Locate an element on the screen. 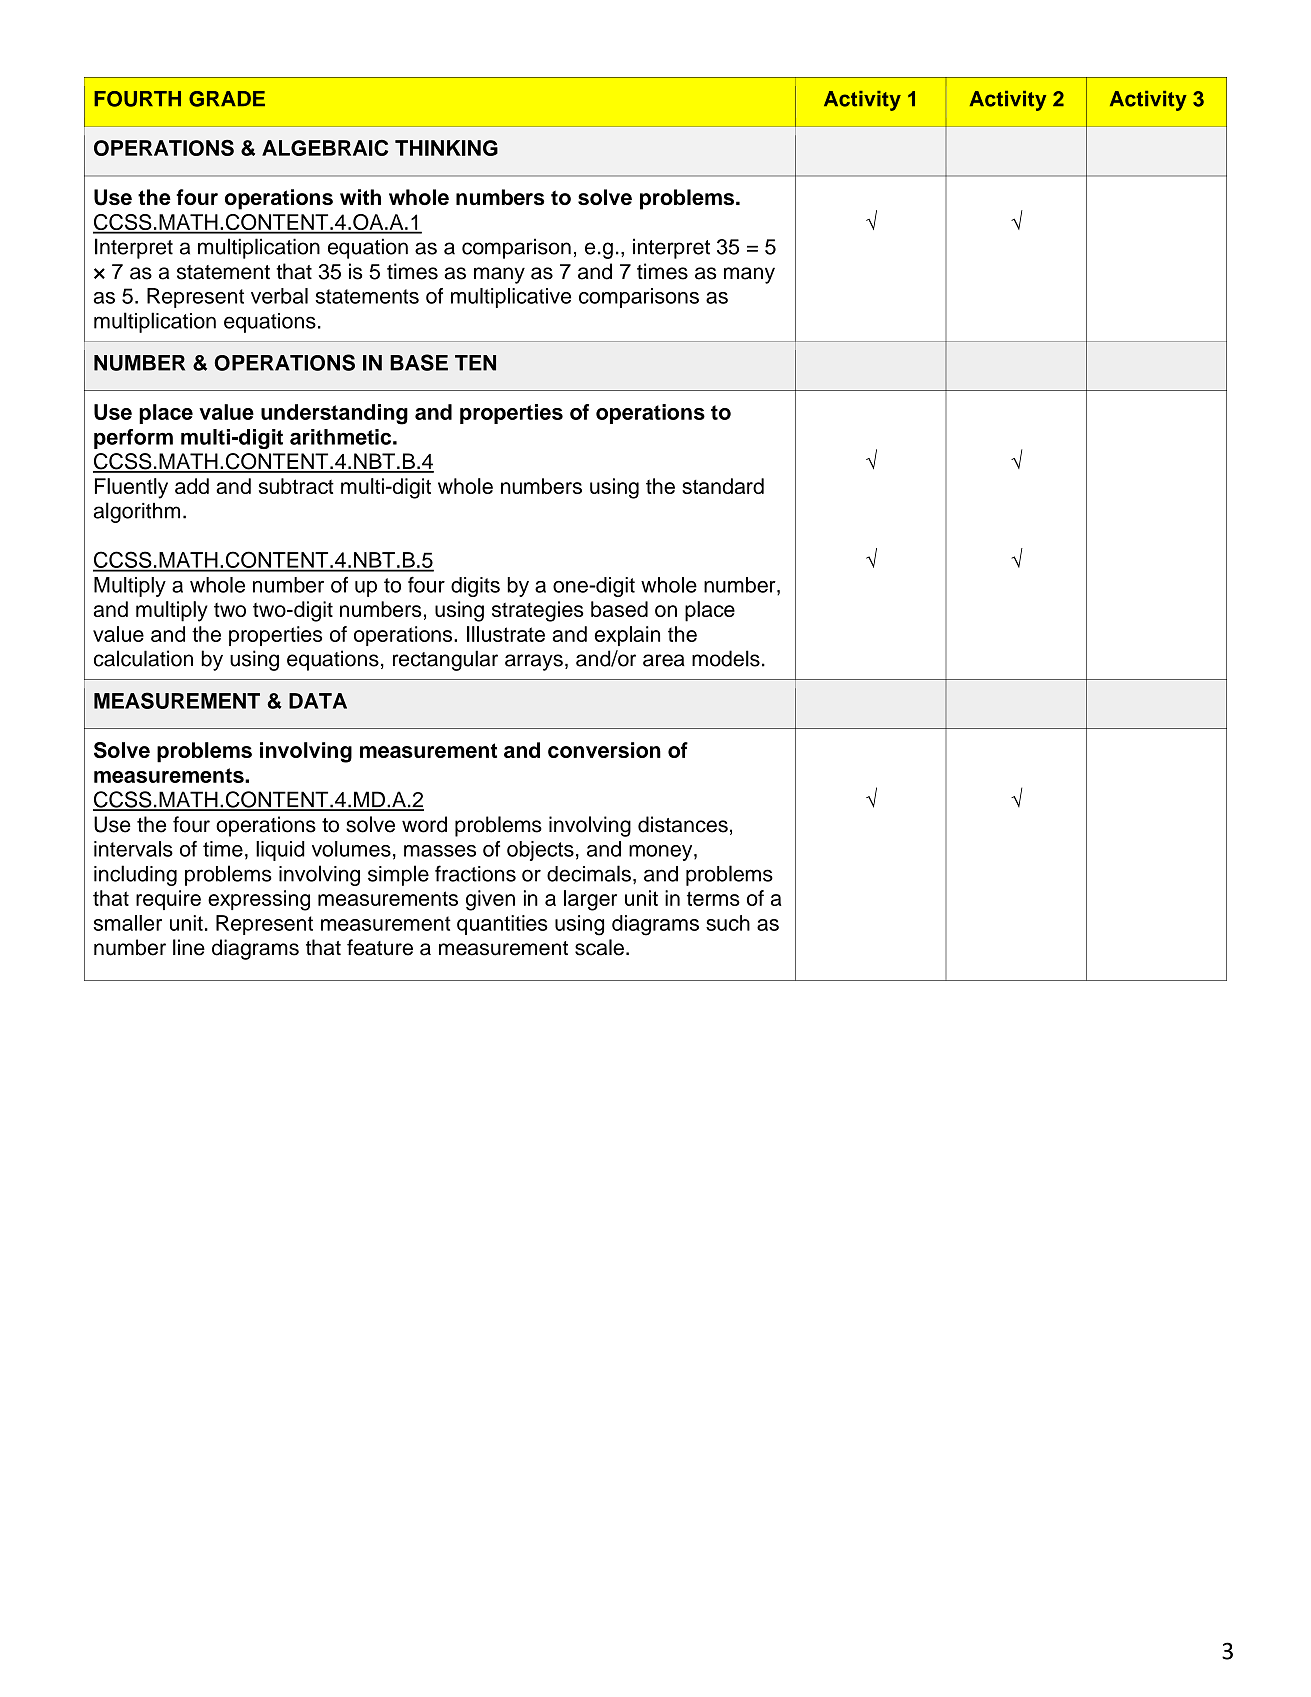 The image size is (1311, 1697). GRADE is located at coordinates (227, 99).
